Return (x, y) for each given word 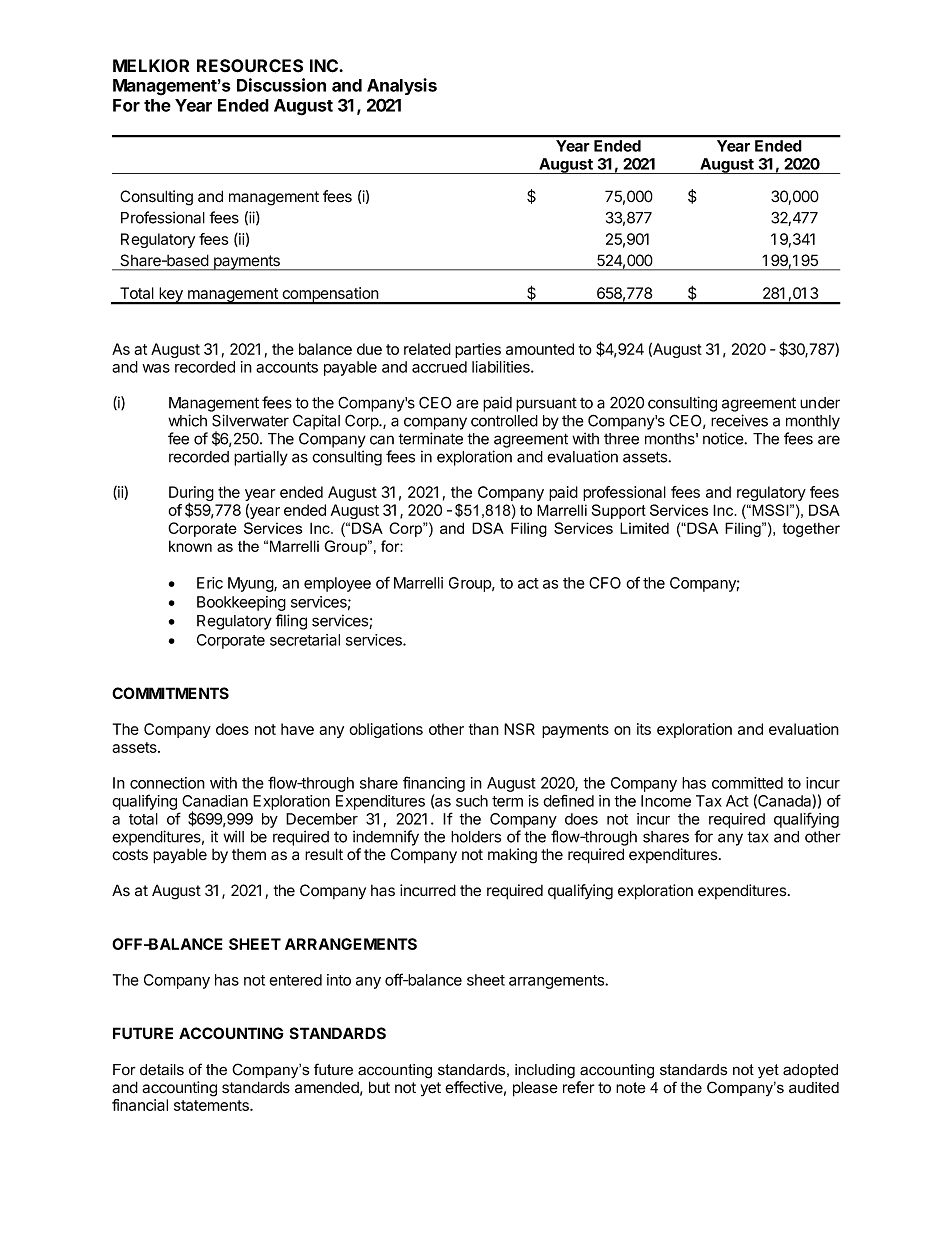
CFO (605, 583)
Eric (210, 583)
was (156, 368)
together (811, 529)
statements (212, 1105)
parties (478, 350)
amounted (540, 349)
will (233, 836)
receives (739, 420)
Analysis (402, 86)
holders (476, 837)
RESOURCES (250, 66)
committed (747, 783)
